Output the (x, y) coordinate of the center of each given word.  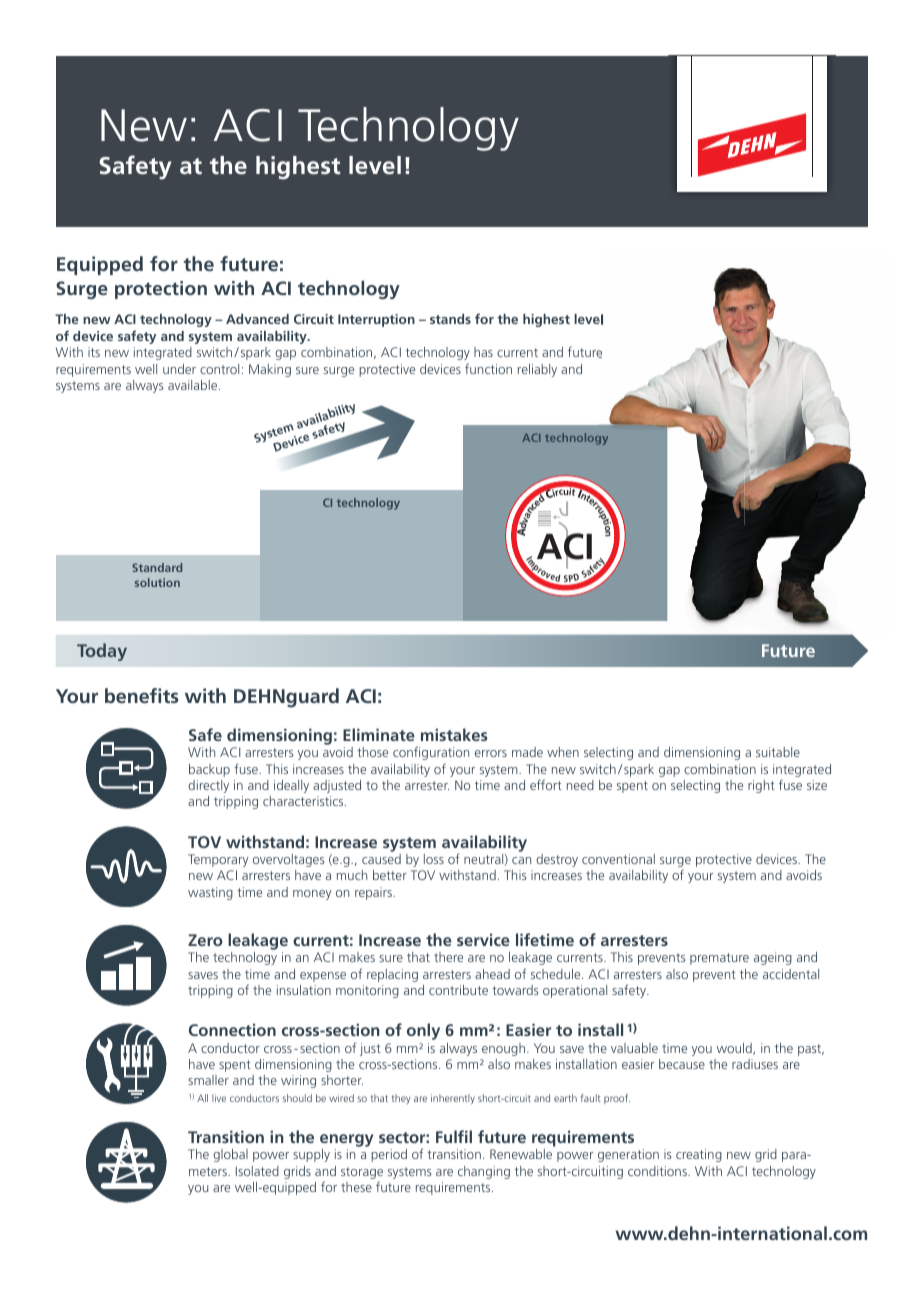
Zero (205, 940)
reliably (537, 370)
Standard (157, 567)
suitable (778, 752)
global (230, 1155)
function (488, 368)
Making (270, 370)
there (448, 957)
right (761, 786)
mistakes (454, 734)
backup (209, 770)
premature (719, 959)
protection (161, 290)
